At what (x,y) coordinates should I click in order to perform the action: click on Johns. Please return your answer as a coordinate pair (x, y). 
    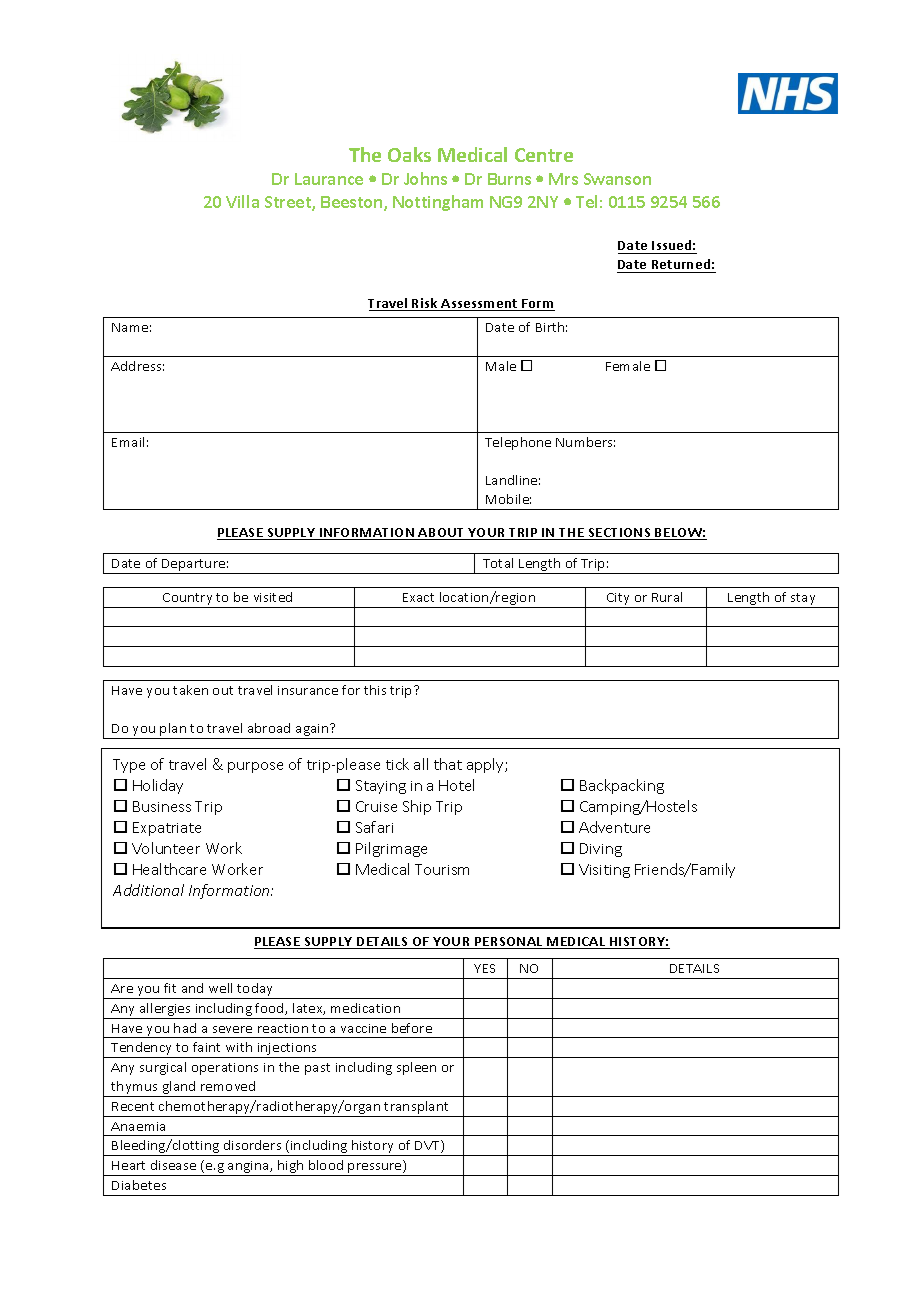
    Looking at the image, I should click on (425, 178).
